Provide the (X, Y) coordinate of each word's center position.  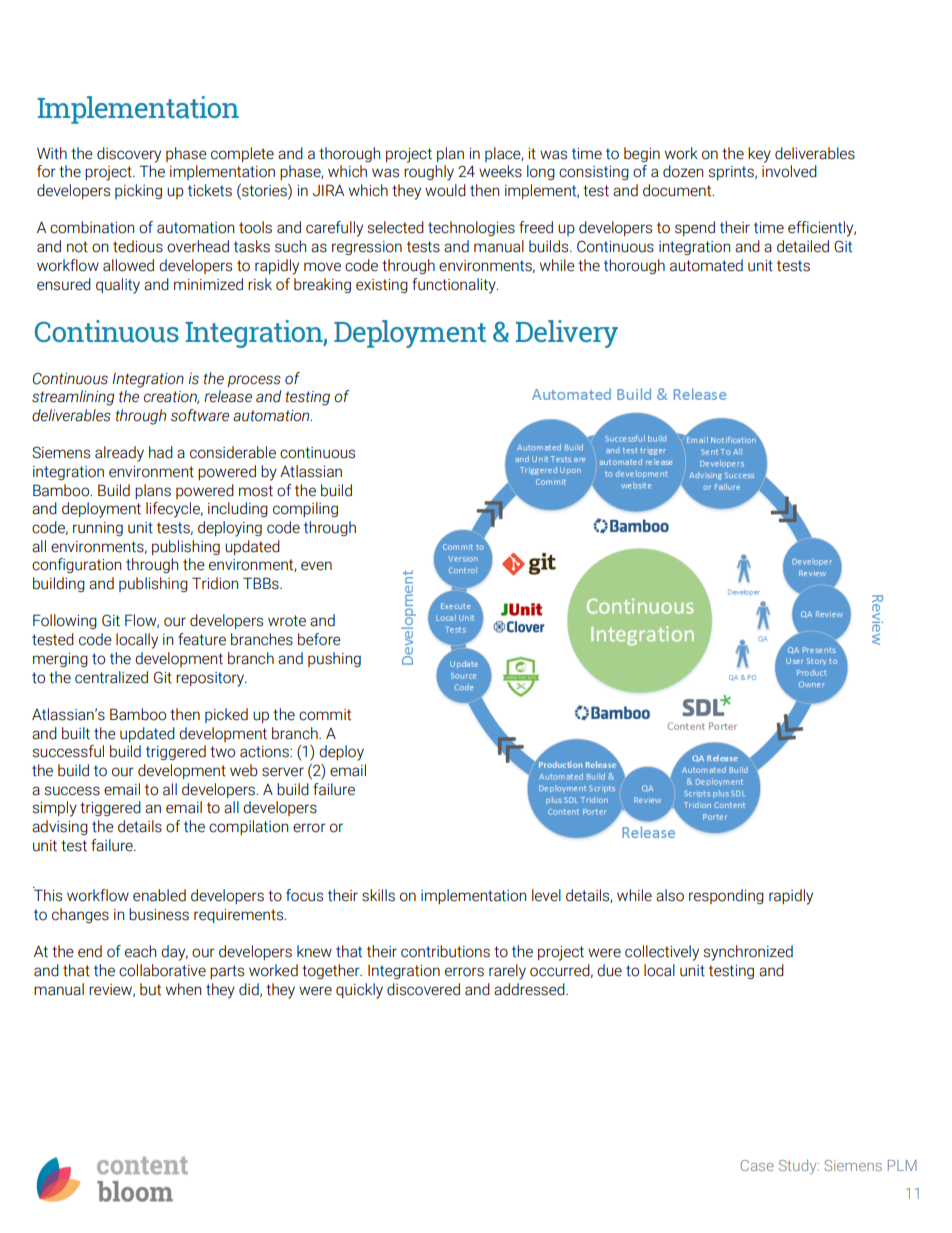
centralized (111, 677)
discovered (423, 989)
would (445, 190)
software (200, 415)
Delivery (567, 334)
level (546, 895)
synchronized (748, 953)
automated (706, 265)
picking (138, 191)
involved (789, 171)
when (183, 989)
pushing (334, 659)
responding (726, 896)
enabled (159, 895)
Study (799, 1166)
